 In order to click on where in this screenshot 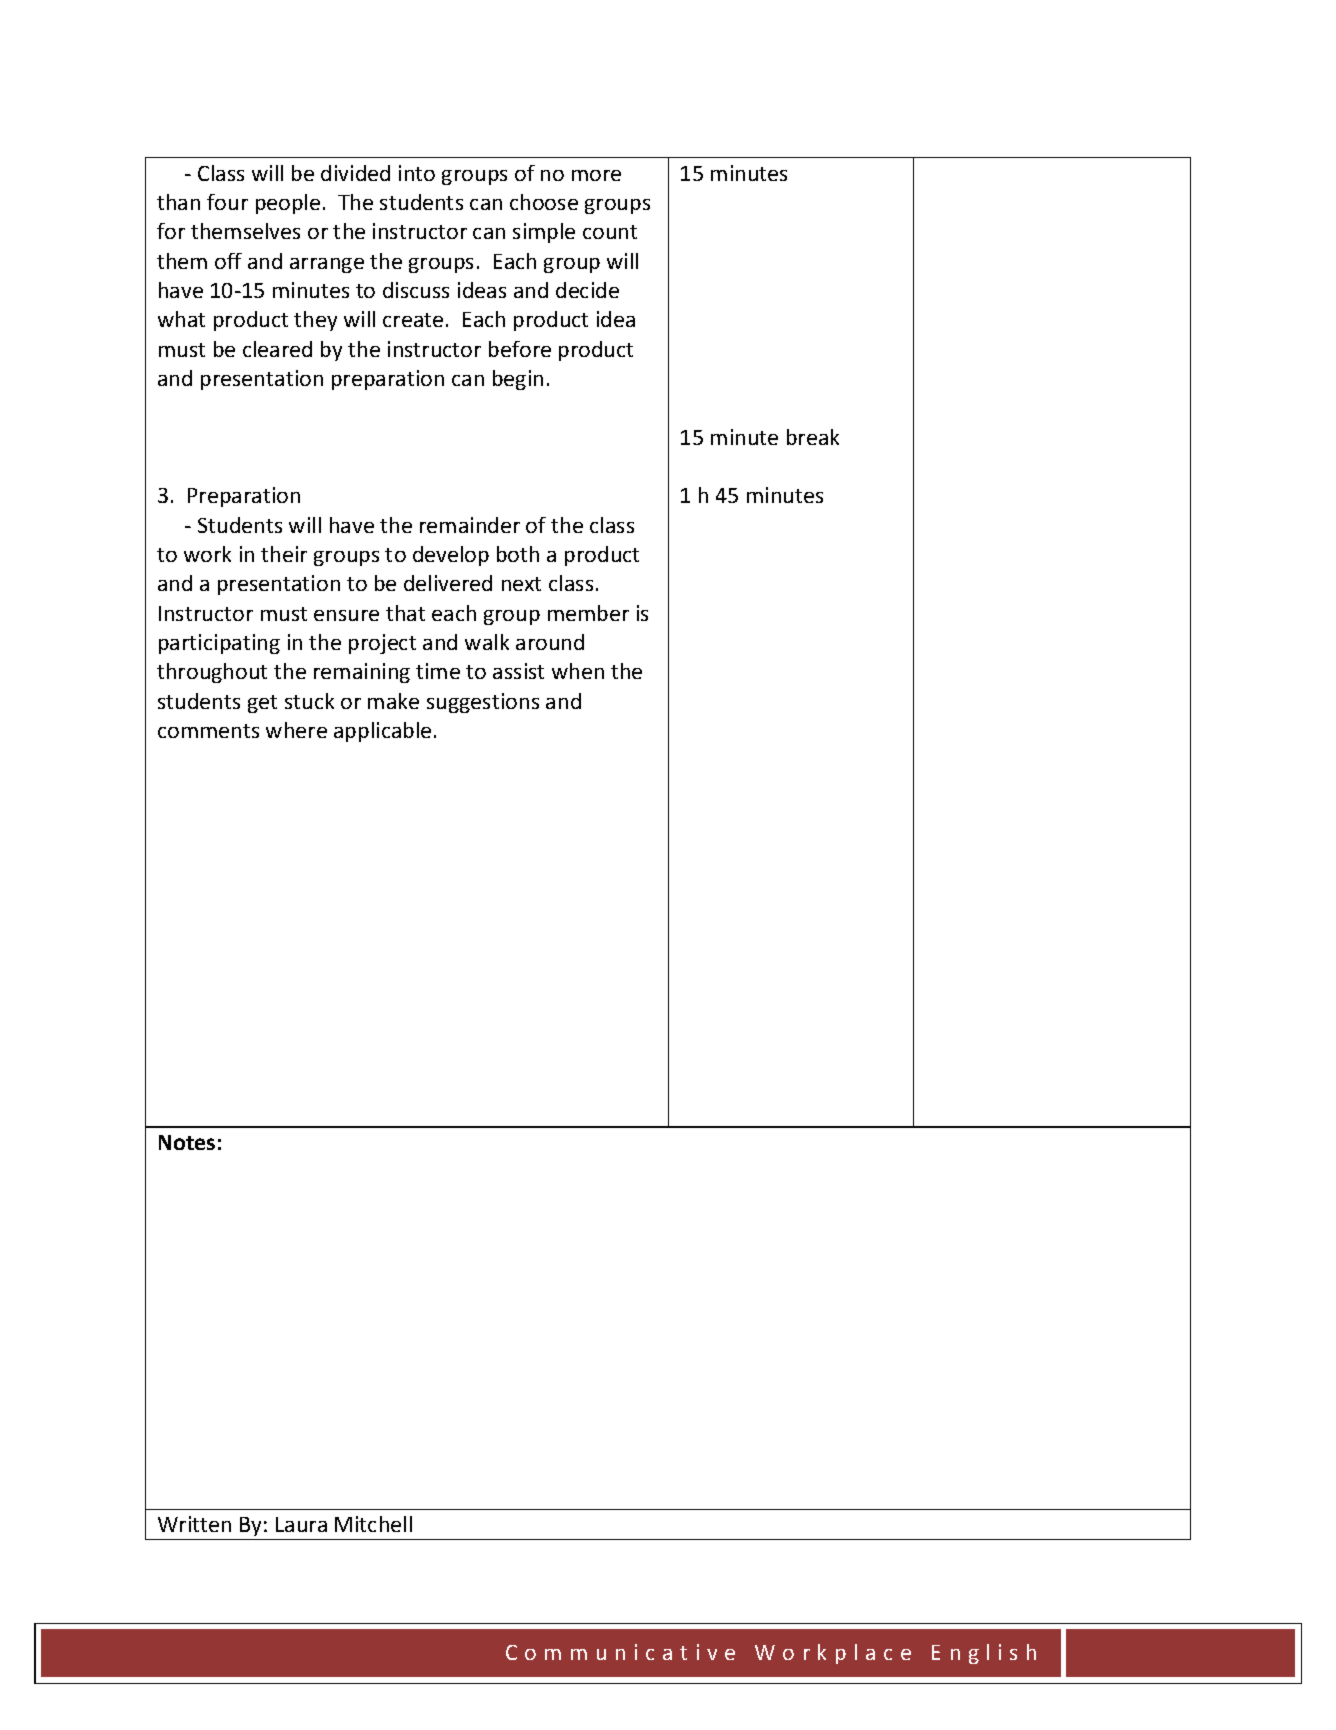, I will do `click(296, 730)`.
